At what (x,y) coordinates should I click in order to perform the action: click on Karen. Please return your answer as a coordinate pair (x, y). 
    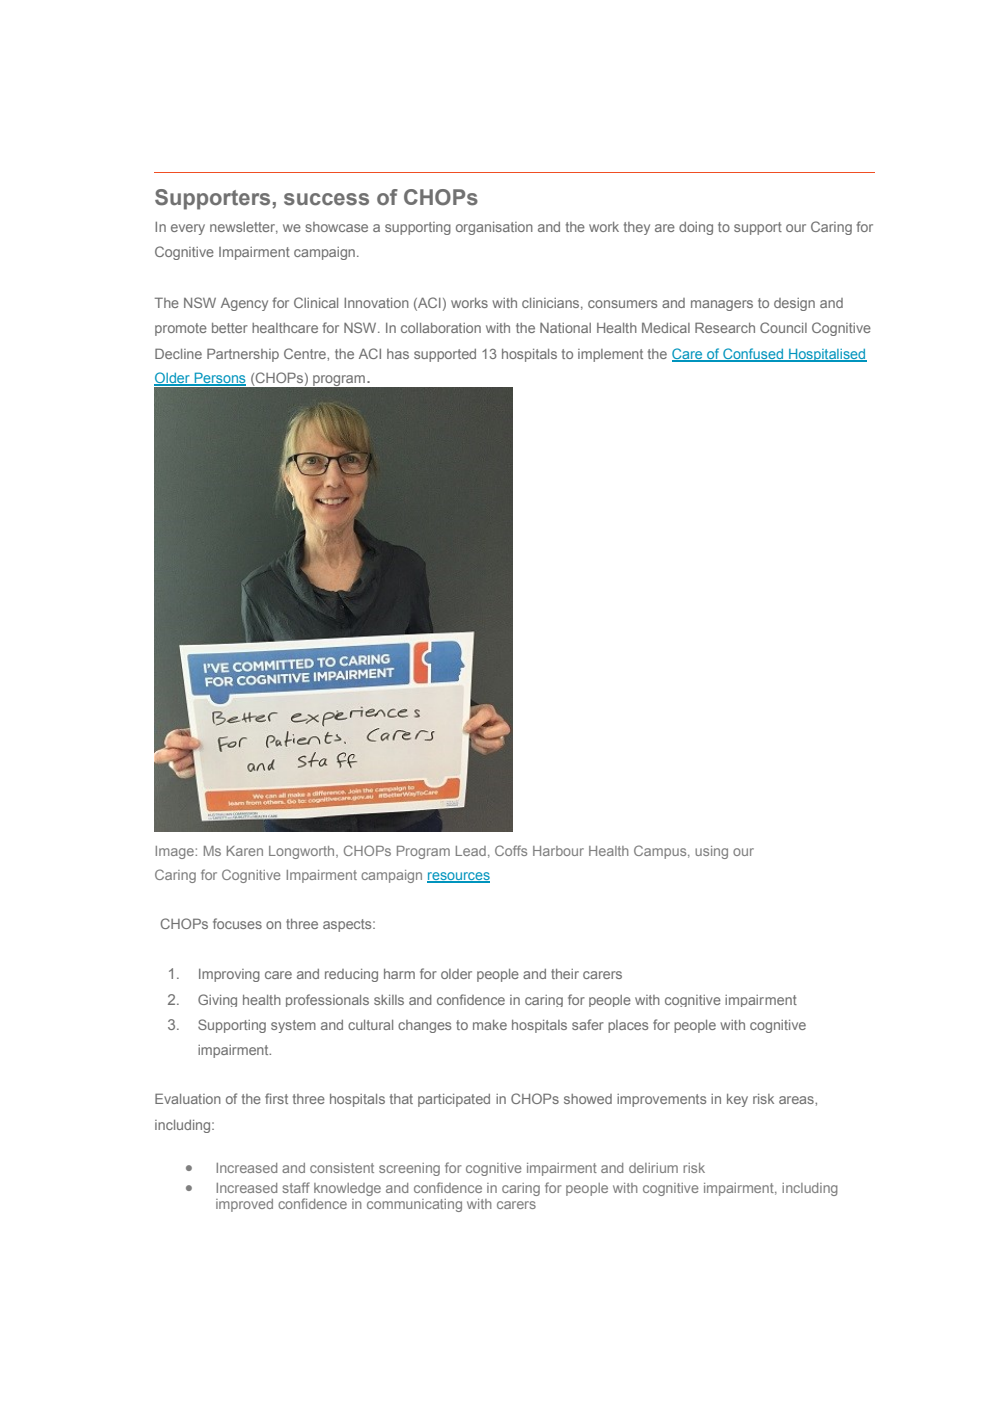
    Looking at the image, I should click on (245, 851).
